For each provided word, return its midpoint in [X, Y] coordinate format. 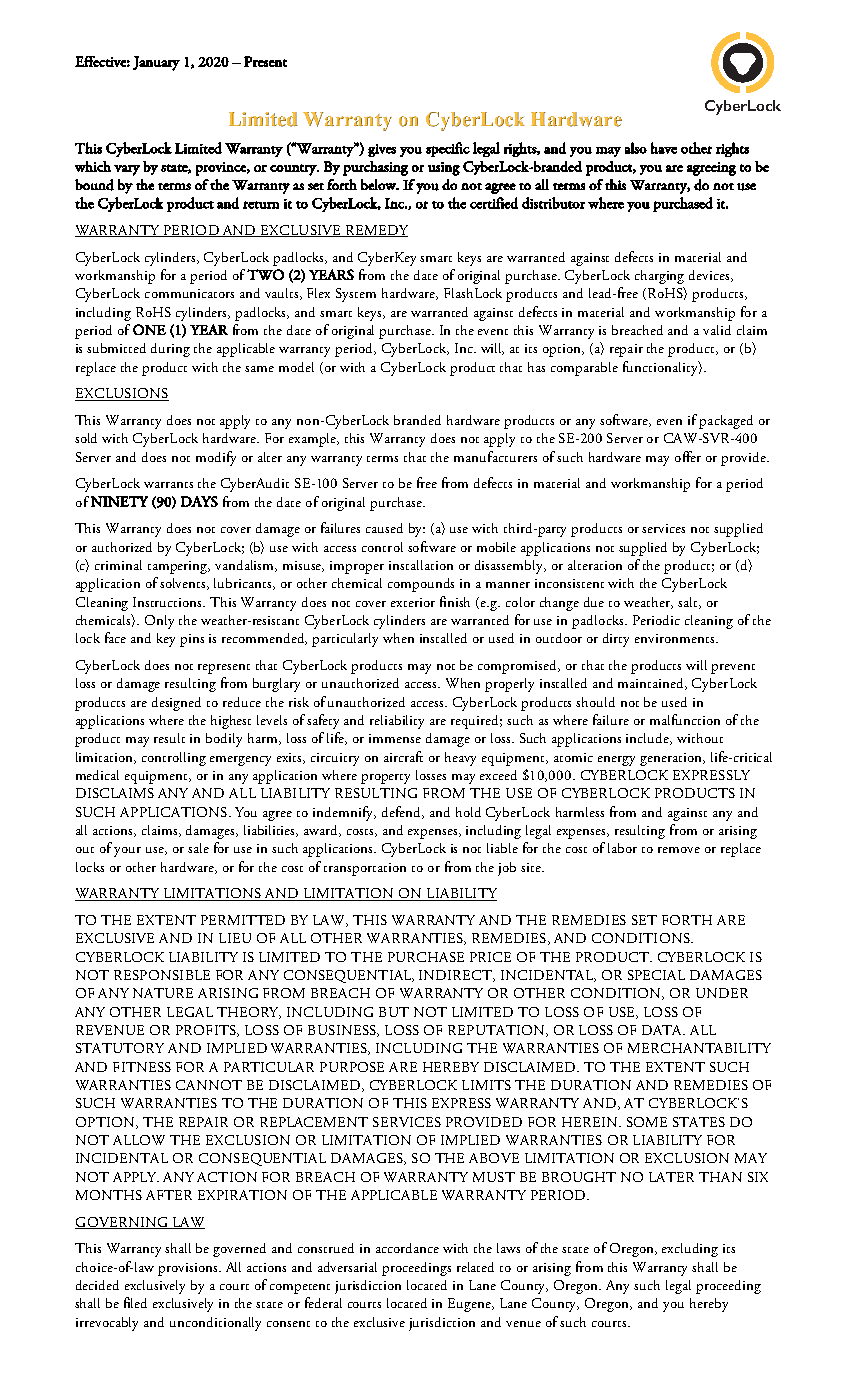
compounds [421, 585]
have [664, 148]
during [170, 350]
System [356, 295]
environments [676, 638]
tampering [179, 567]
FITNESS [142, 1067]
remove [679, 850]
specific [448, 149]
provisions [189, 1269]
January [156, 63]
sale [198, 848]
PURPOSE [352, 1067]
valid [717, 330]
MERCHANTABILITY [699, 1048]
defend [403, 812]
